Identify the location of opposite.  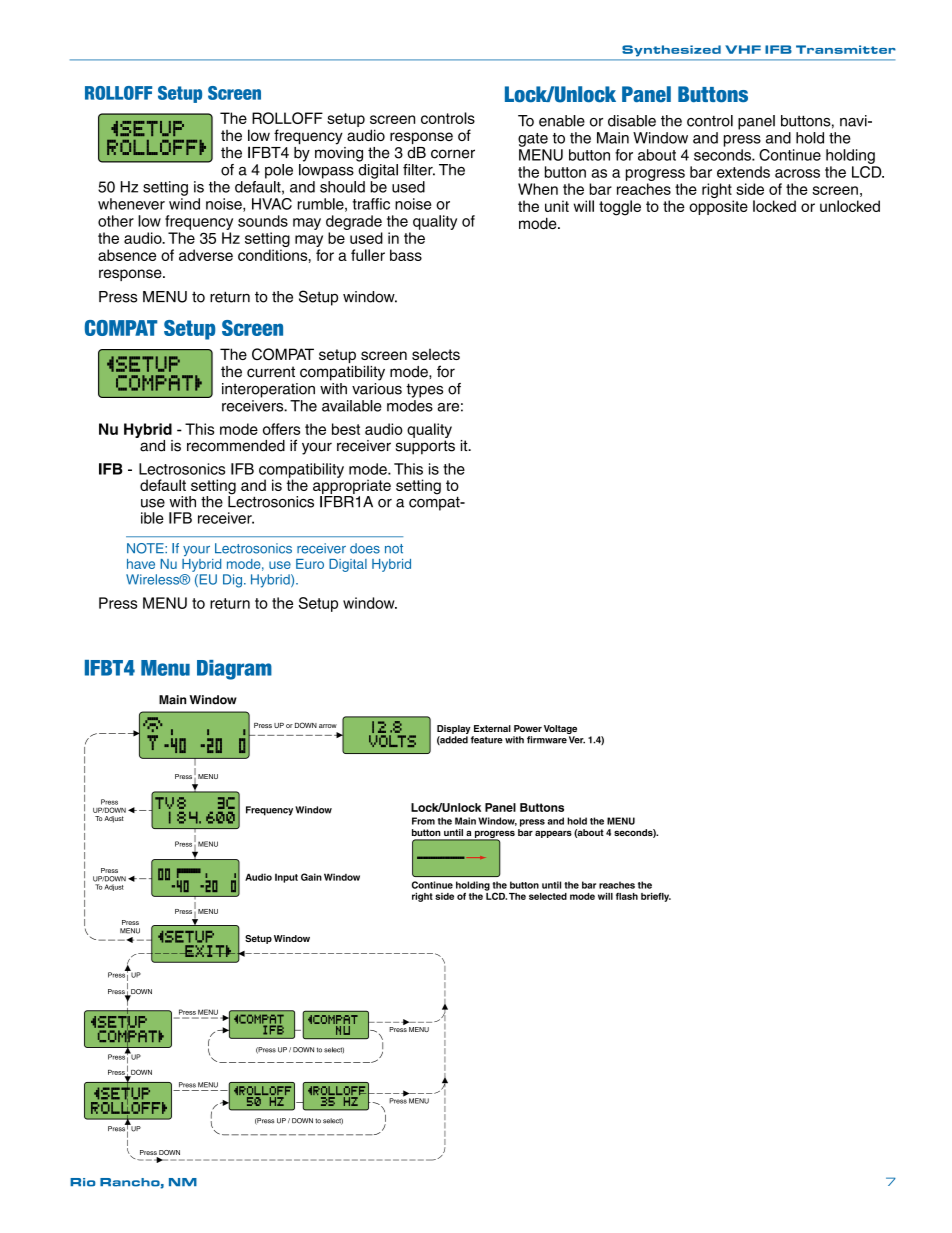
(718, 207).
